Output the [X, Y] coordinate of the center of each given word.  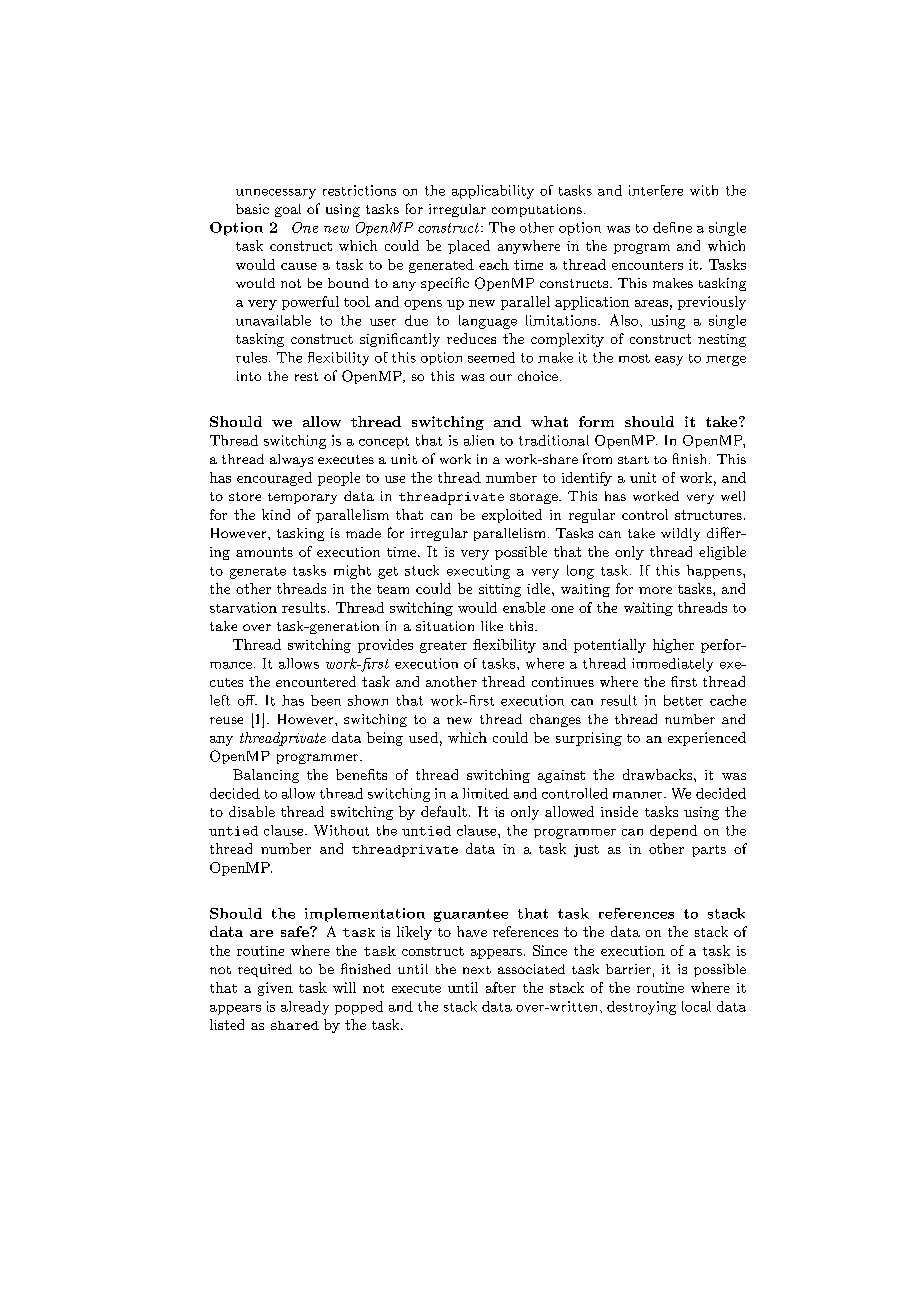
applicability [493, 192]
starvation [243, 607]
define [672, 227]
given [275, 989]
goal [288, 210]
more [655, 590]
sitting [500, 590]
